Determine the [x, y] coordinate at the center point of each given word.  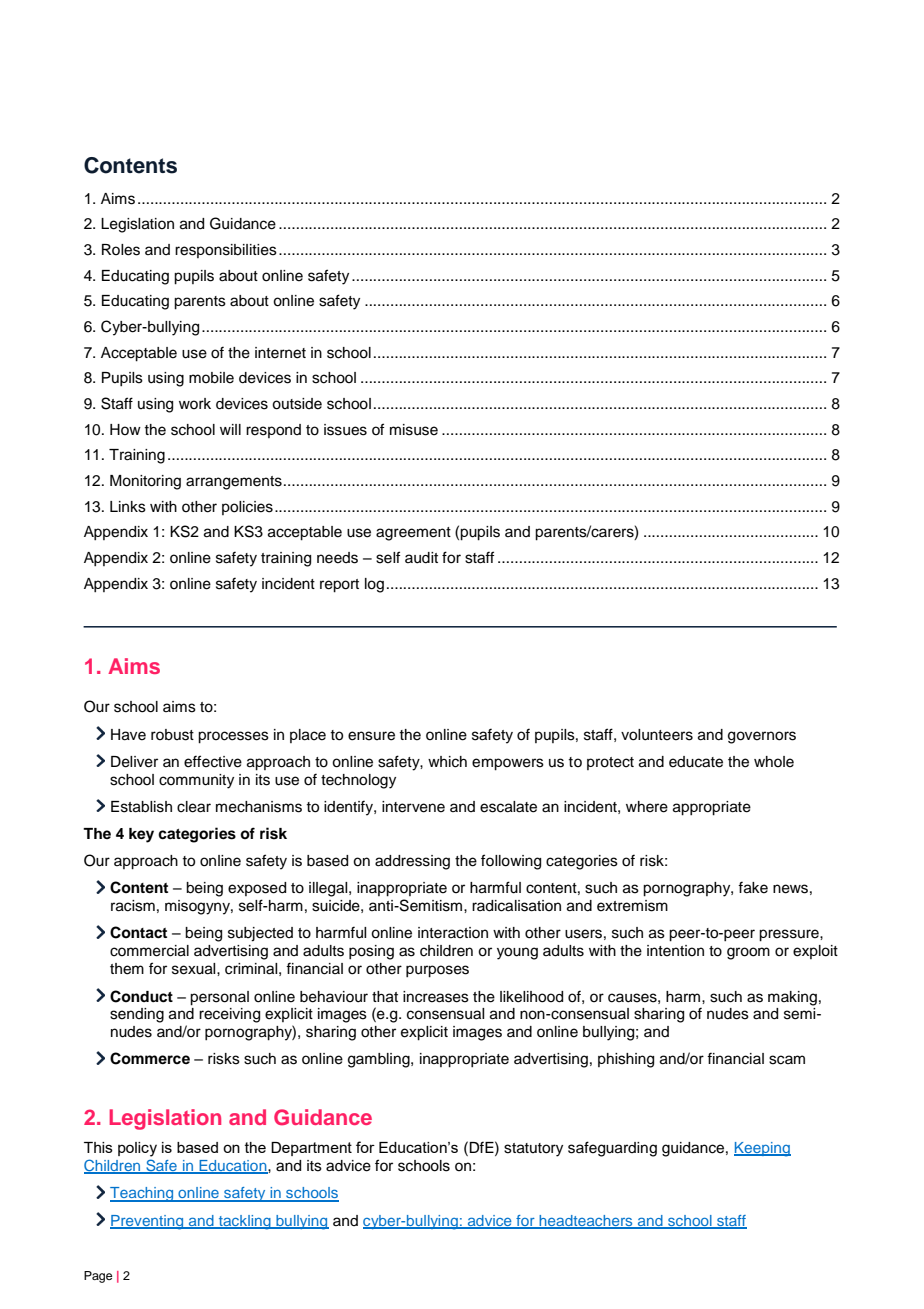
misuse [414, 430]
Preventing [148, 1222]
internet [280, 353]
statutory [533, 1150]
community [196, 781]
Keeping [762, 1149]
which [447, 762]
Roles [121, 250]
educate [696, 762]
